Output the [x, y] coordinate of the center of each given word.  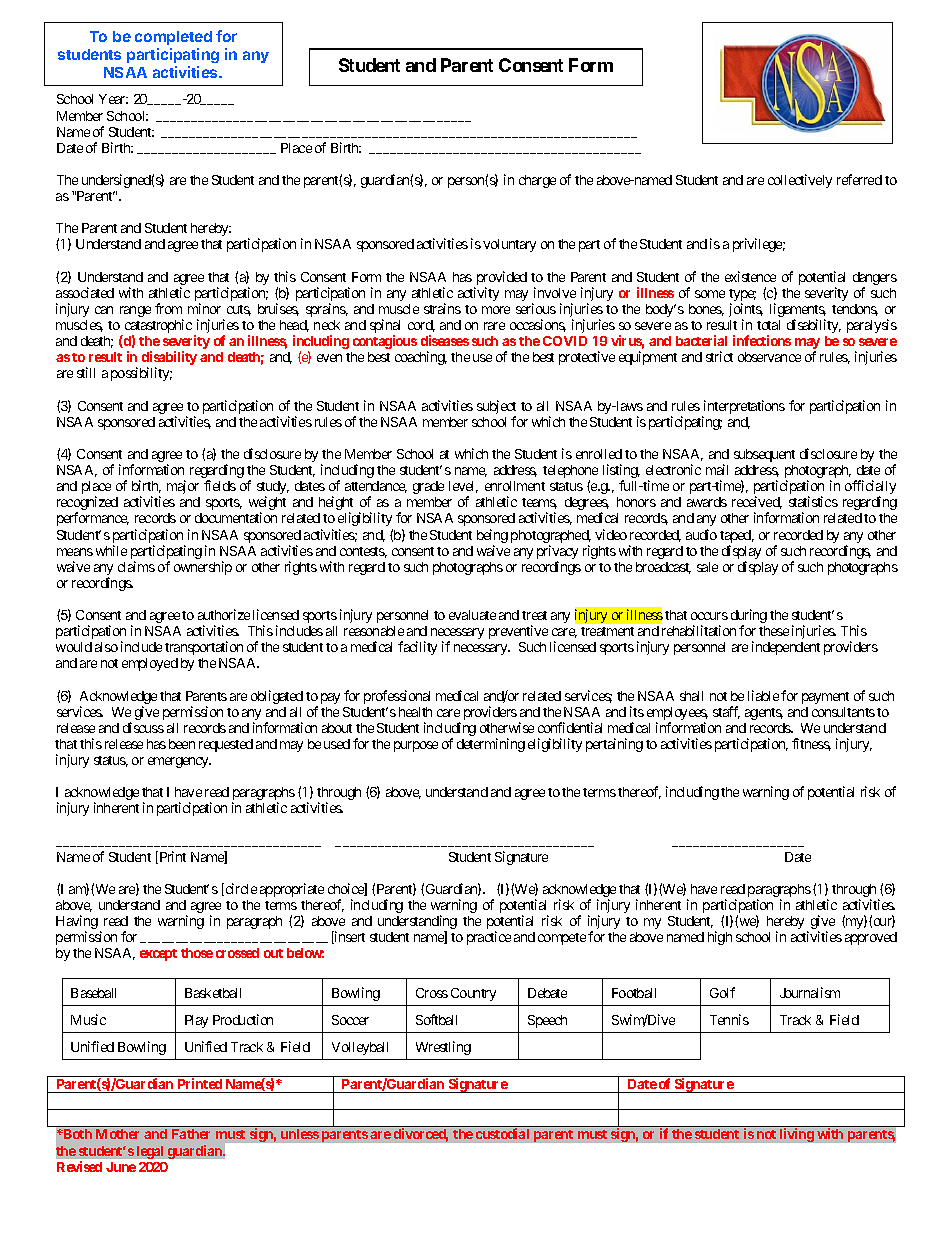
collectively [800, 181]
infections [762, 340]
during [749, 617]
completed [173, 40]
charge [537, 181]
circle [240, 889]
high [720, 938]
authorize [224, 614]
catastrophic [157, 327]
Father [191, 1134]
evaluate [472, 615]
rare [494, 326]
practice [489, 938]
